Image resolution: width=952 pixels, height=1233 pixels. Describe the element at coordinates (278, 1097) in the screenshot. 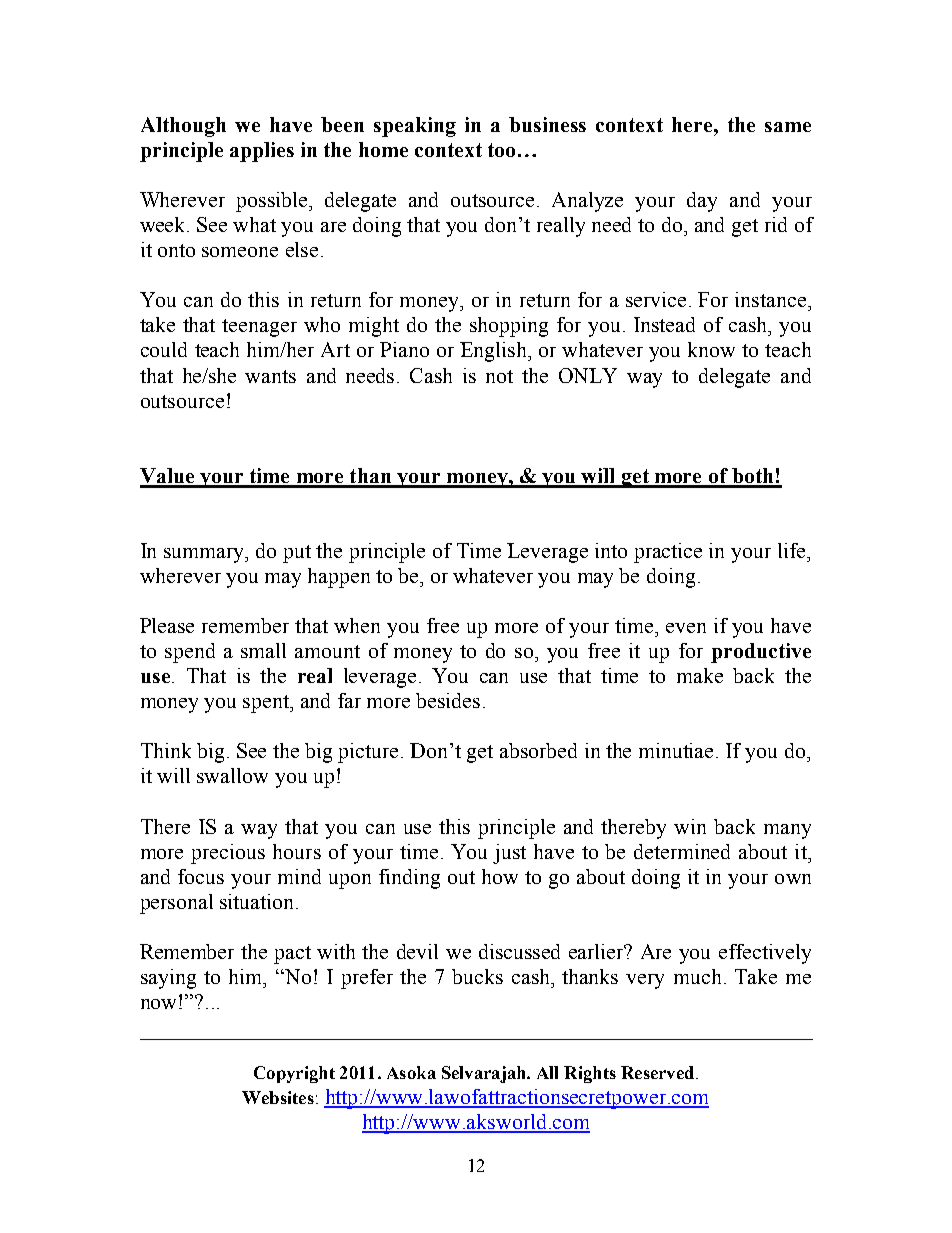

I see `Websites` at that location.
